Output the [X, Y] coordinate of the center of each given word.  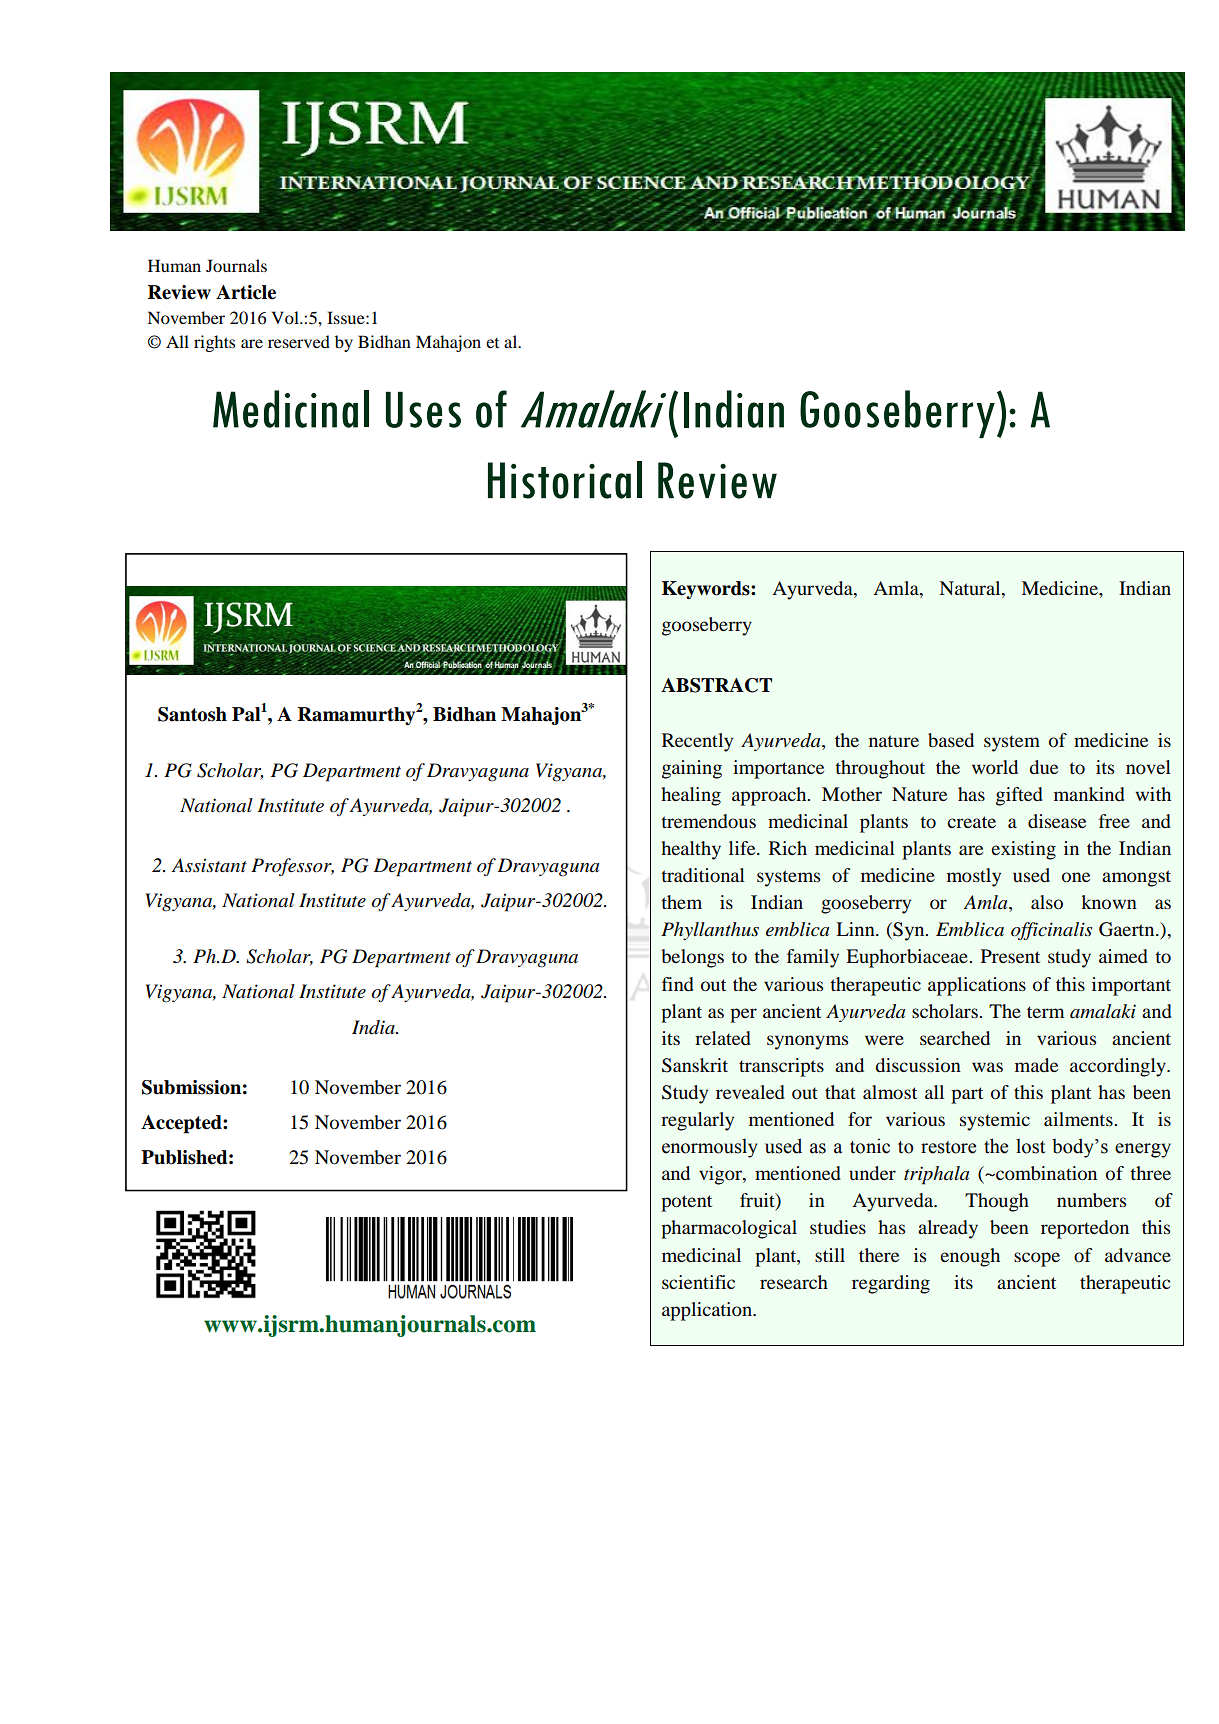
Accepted [182, 1124]
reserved [299, 341]
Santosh [192, 714]
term [1045, 1012]
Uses [423, 409]
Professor [292, 867]
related [723, 1038]
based [951, 740]
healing [691, 796]
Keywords [707, 590]
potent [686, 1203]
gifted [1019, 796]
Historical [565, 480]
